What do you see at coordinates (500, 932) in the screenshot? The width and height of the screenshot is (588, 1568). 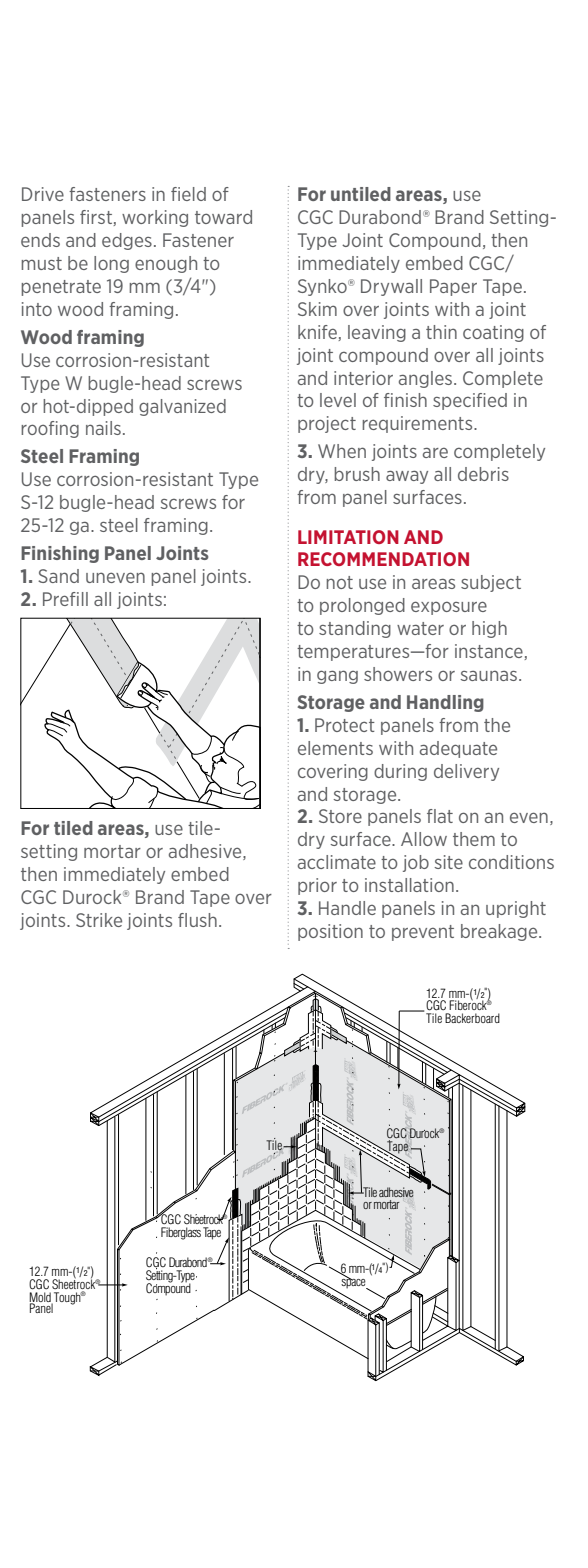 I see `breakage` at bounding box center [500, 932].
